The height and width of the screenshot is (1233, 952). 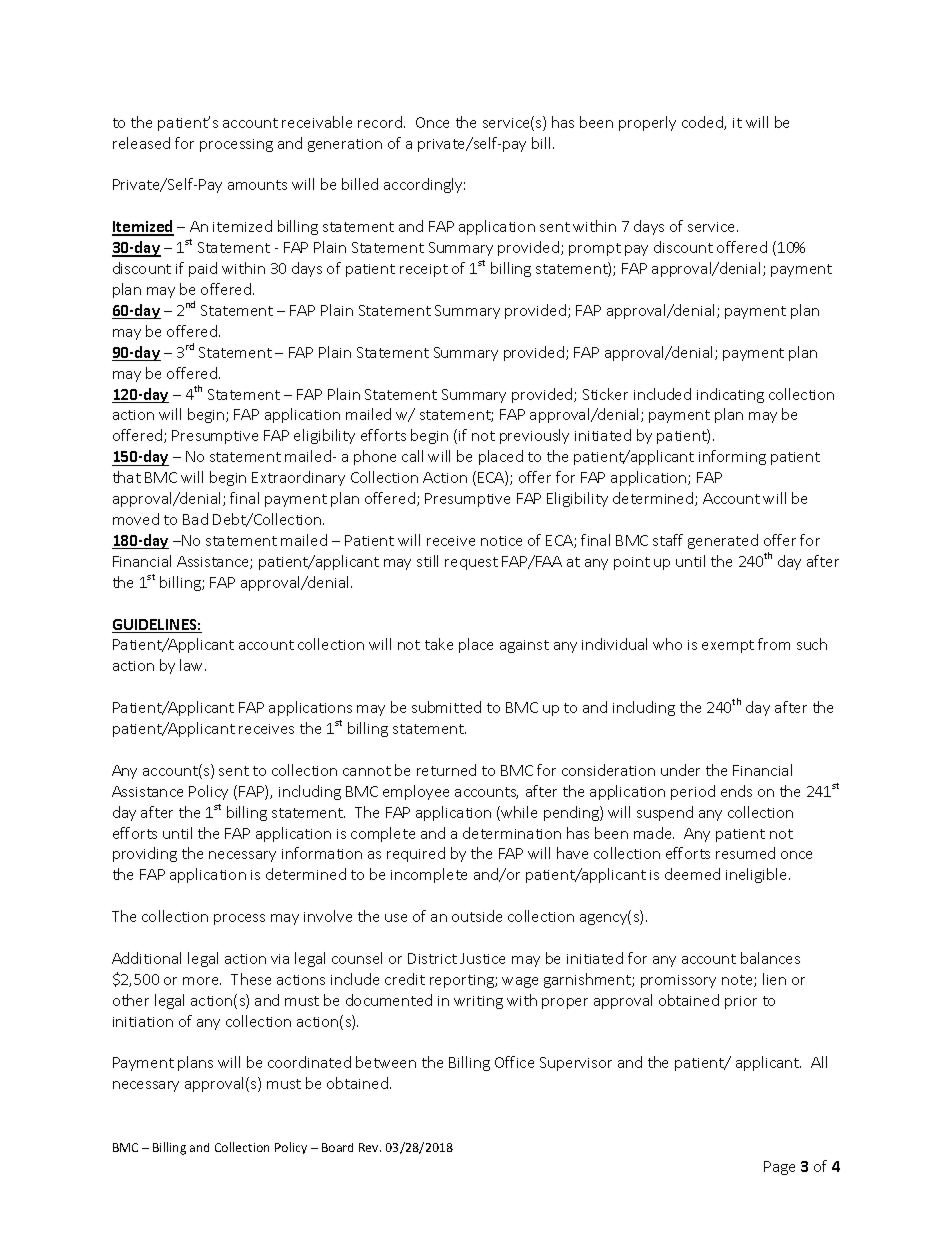 I want to click on generated, so click(x=723, y=541).
